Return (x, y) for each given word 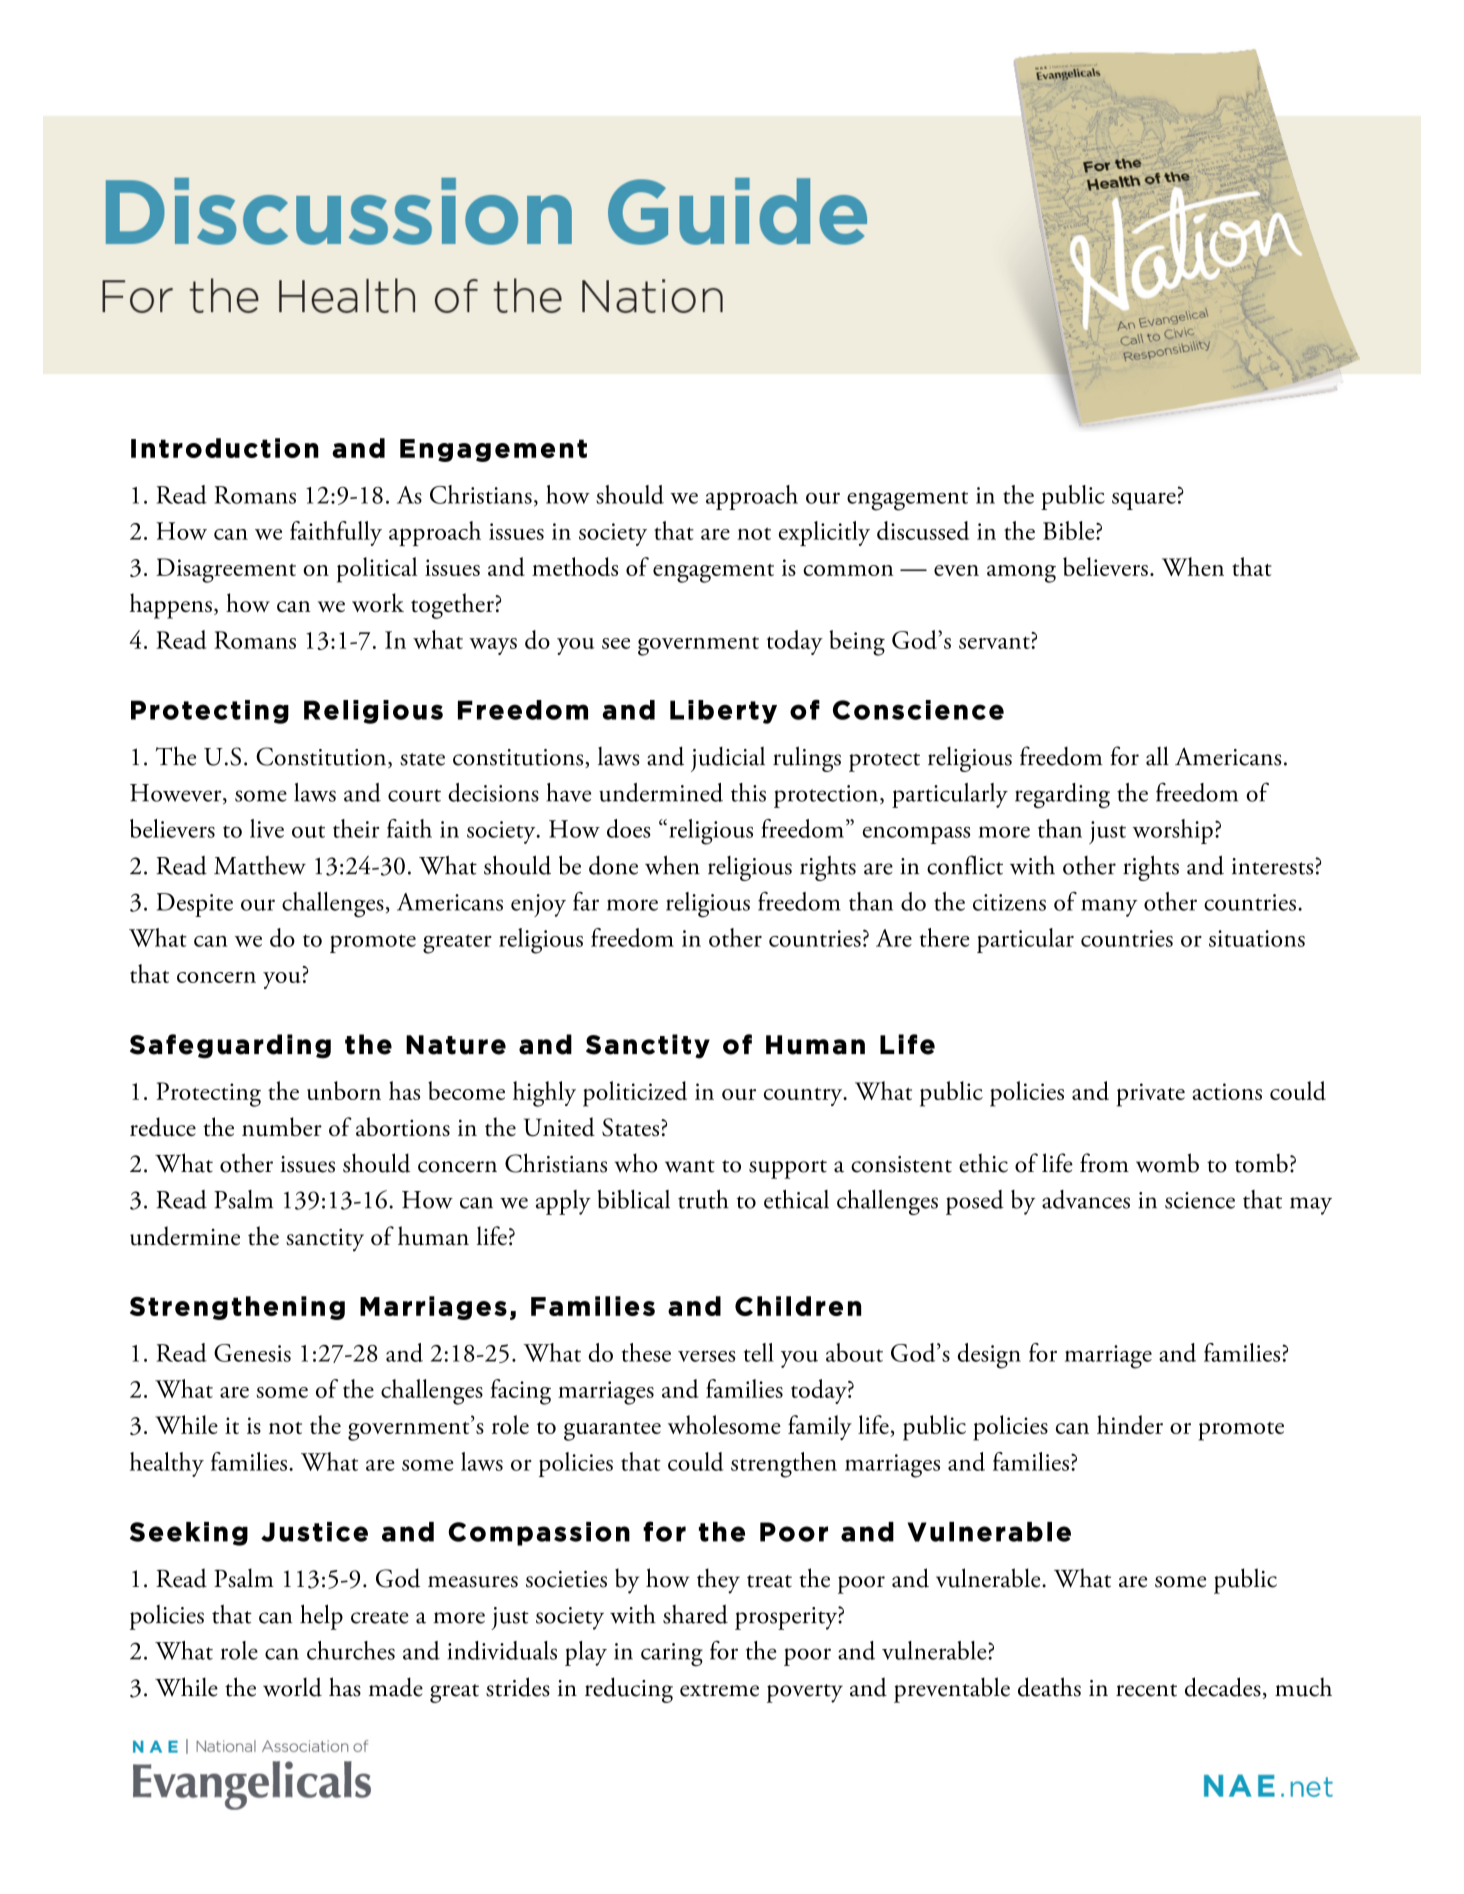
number (282, 1127)
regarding (1062, 795)
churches (351, 1650)
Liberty (723, 712)
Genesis (252, 1353)
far (586, 901)
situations (1257, 938)
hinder (1130, 1424)
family (820, 1427)
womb (1167, 1163)
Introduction (225, 448)
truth (703, 1199)
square (1144, 501)
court (414, 795)
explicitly (824, 533)
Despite (195, 905)
